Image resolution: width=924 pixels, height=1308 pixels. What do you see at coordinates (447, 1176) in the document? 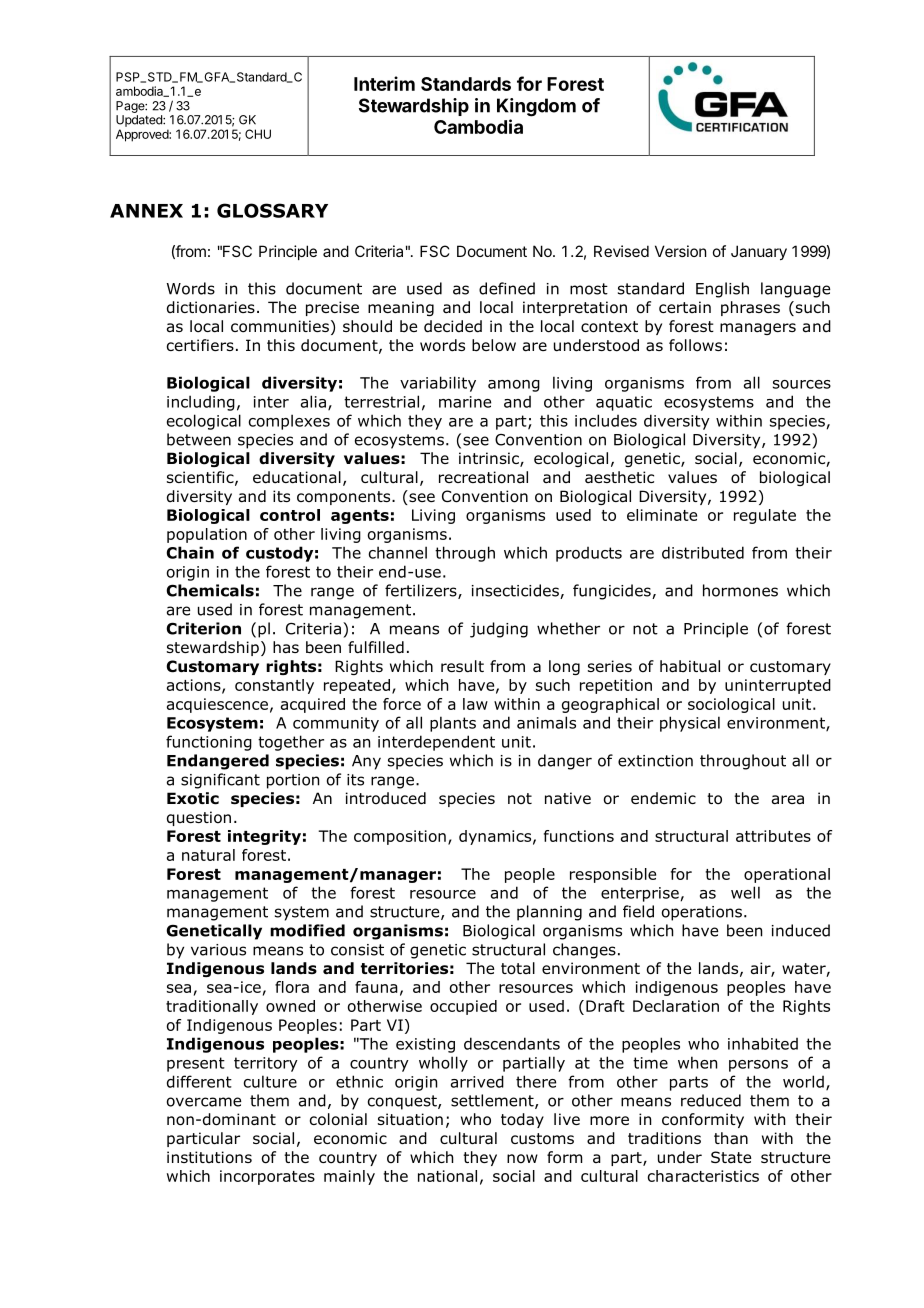
I see `national` at bounding box center [447, 1176].
